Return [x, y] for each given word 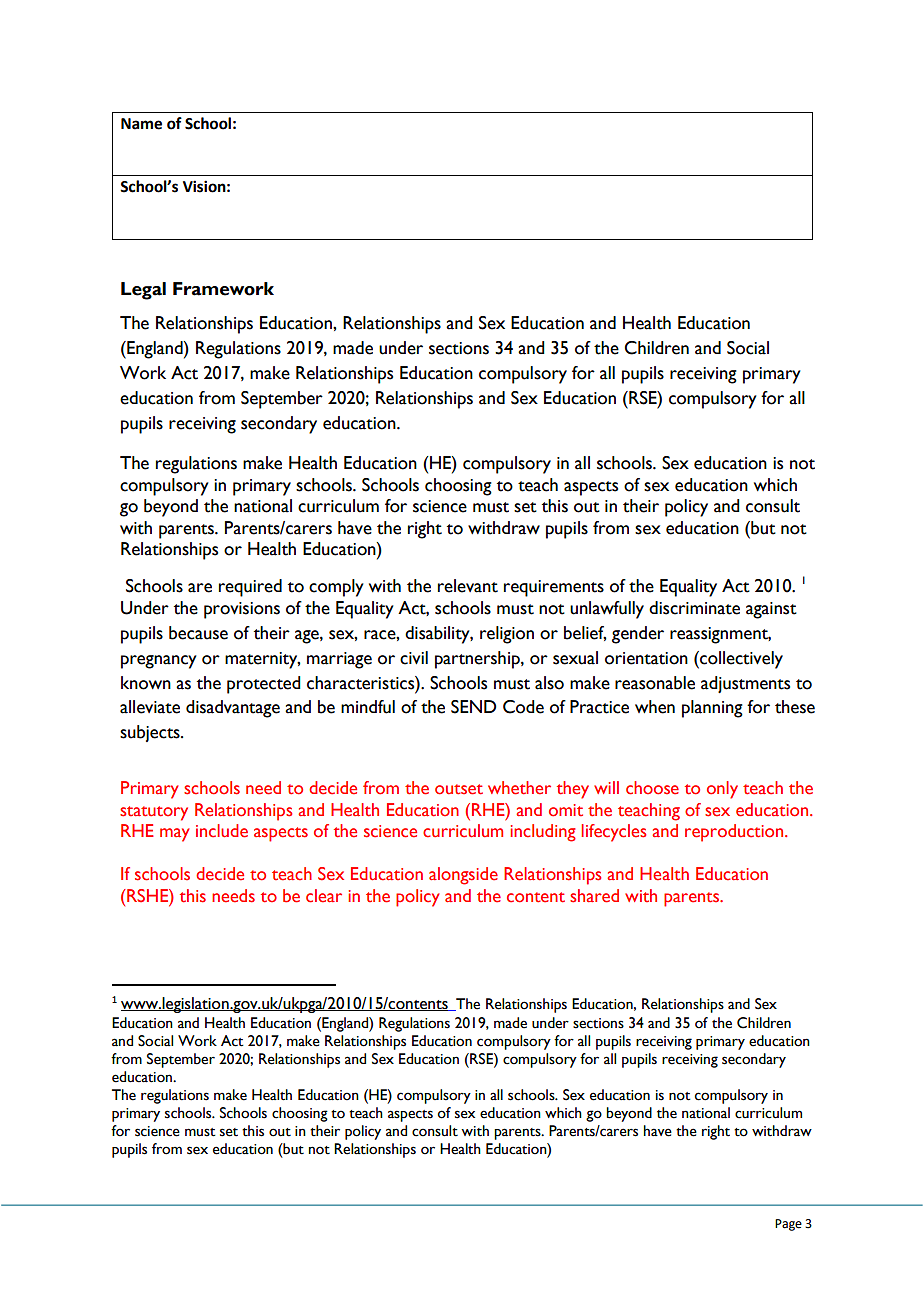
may [174, 835]
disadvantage [233, 709]
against [771, 610]
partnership [478, 660]
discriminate [694, 608]
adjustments [745, 684]
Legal [143, 291]
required [250, 588]
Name [141, 124]
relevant [468, 586]
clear [324, 896]
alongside [463, 876]
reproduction [735, 833]
